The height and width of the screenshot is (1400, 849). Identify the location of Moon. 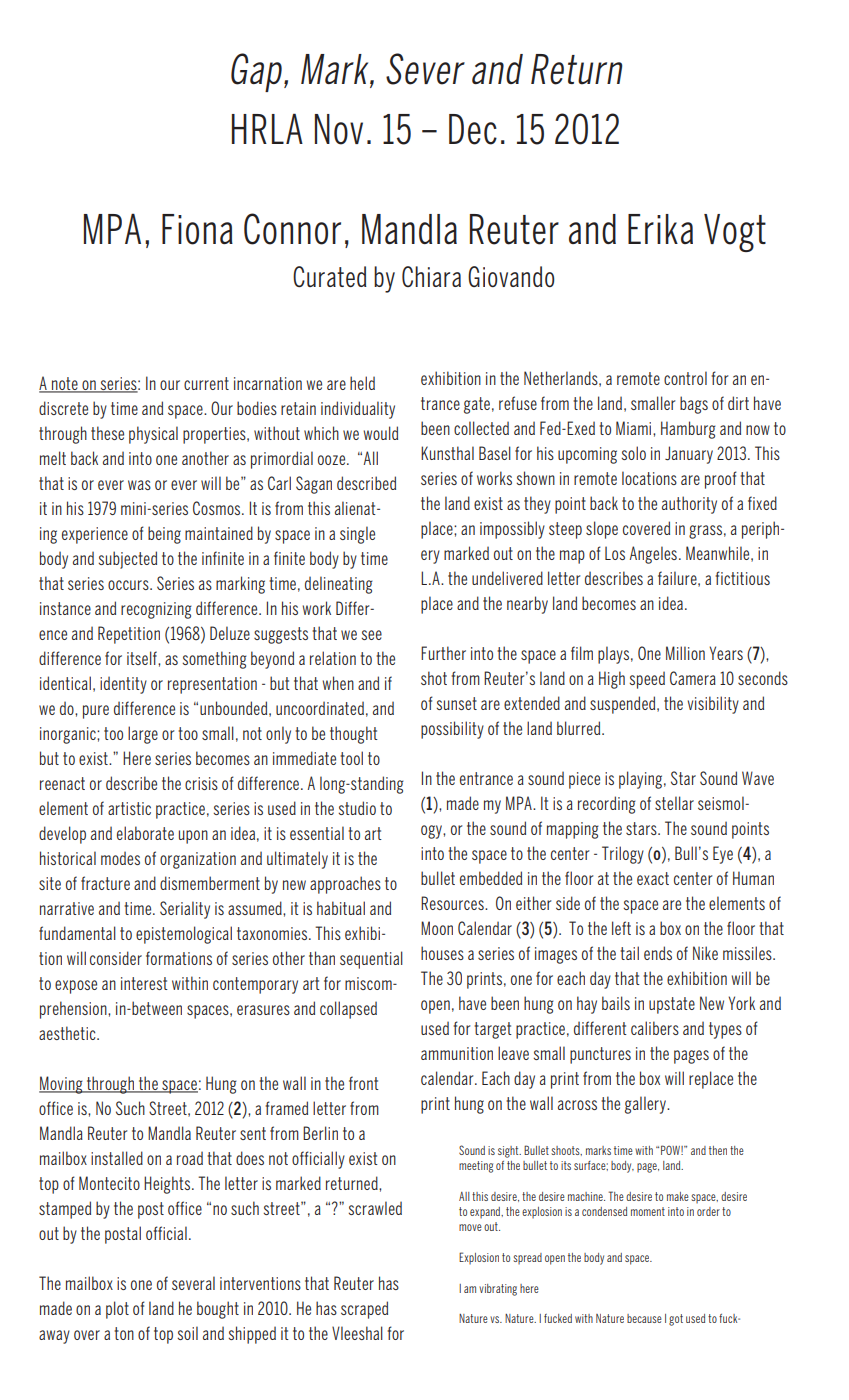
(437, 928).
